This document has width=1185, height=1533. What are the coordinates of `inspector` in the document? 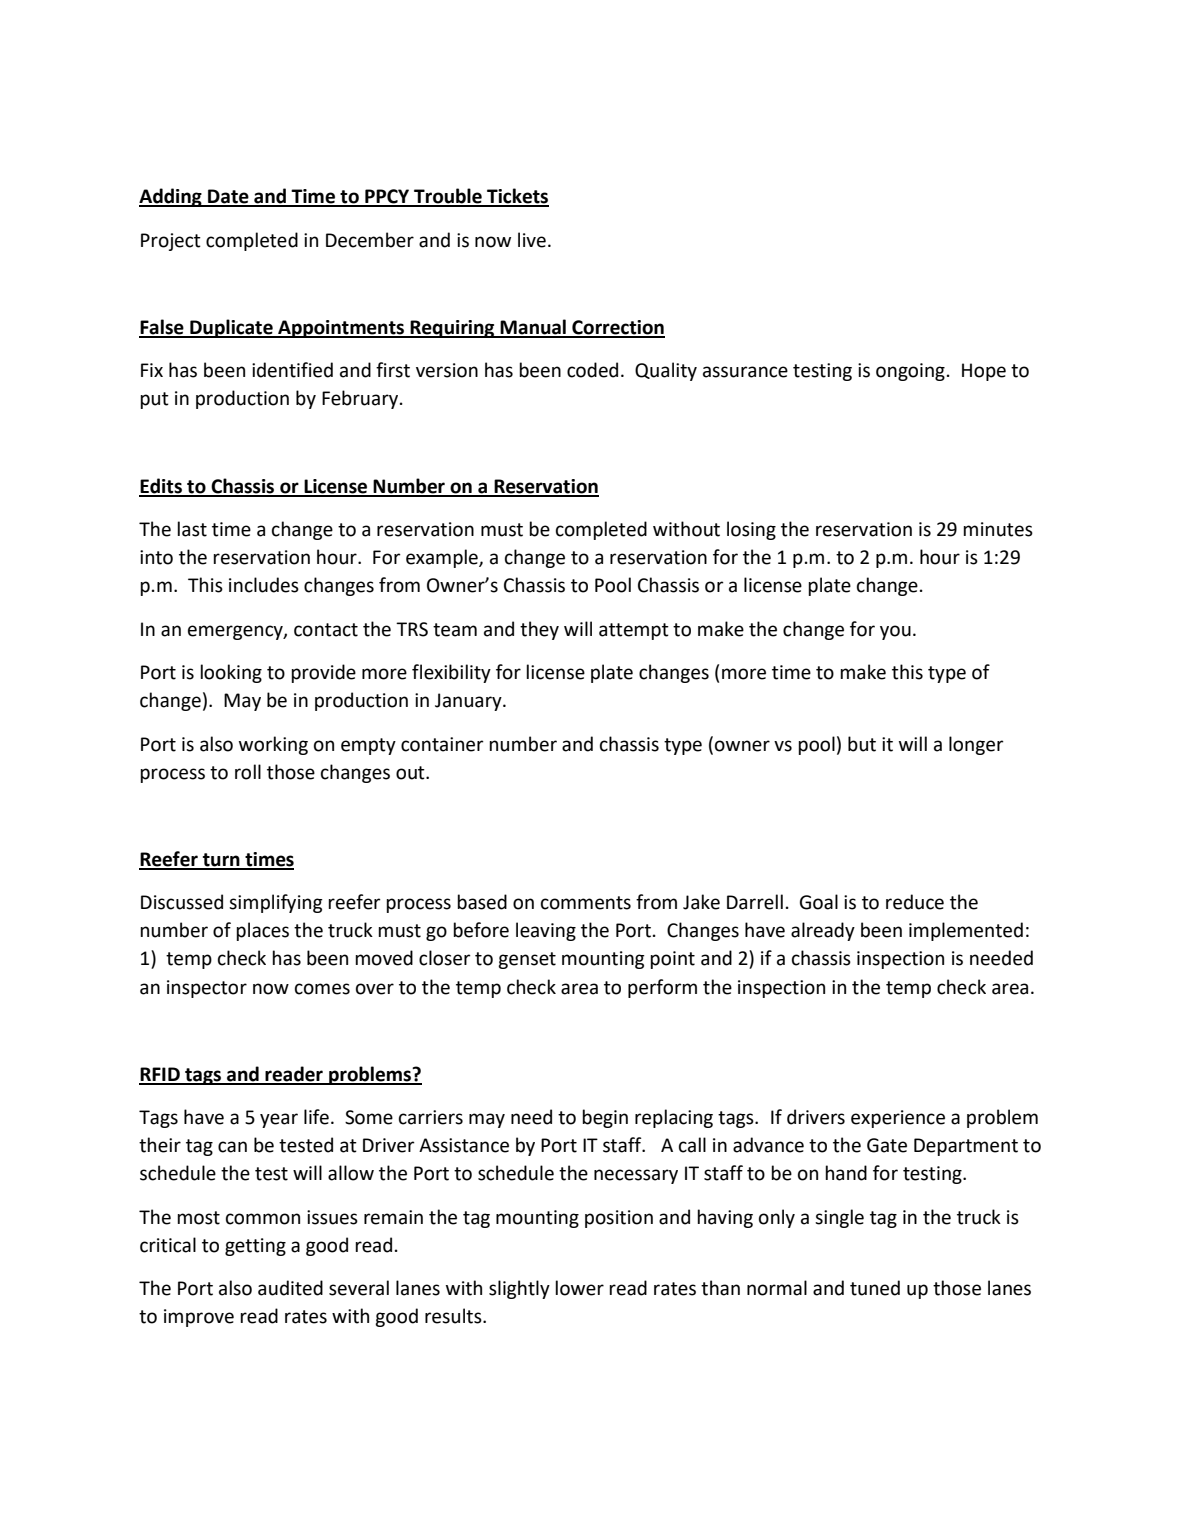 It's located at (207, 989).
